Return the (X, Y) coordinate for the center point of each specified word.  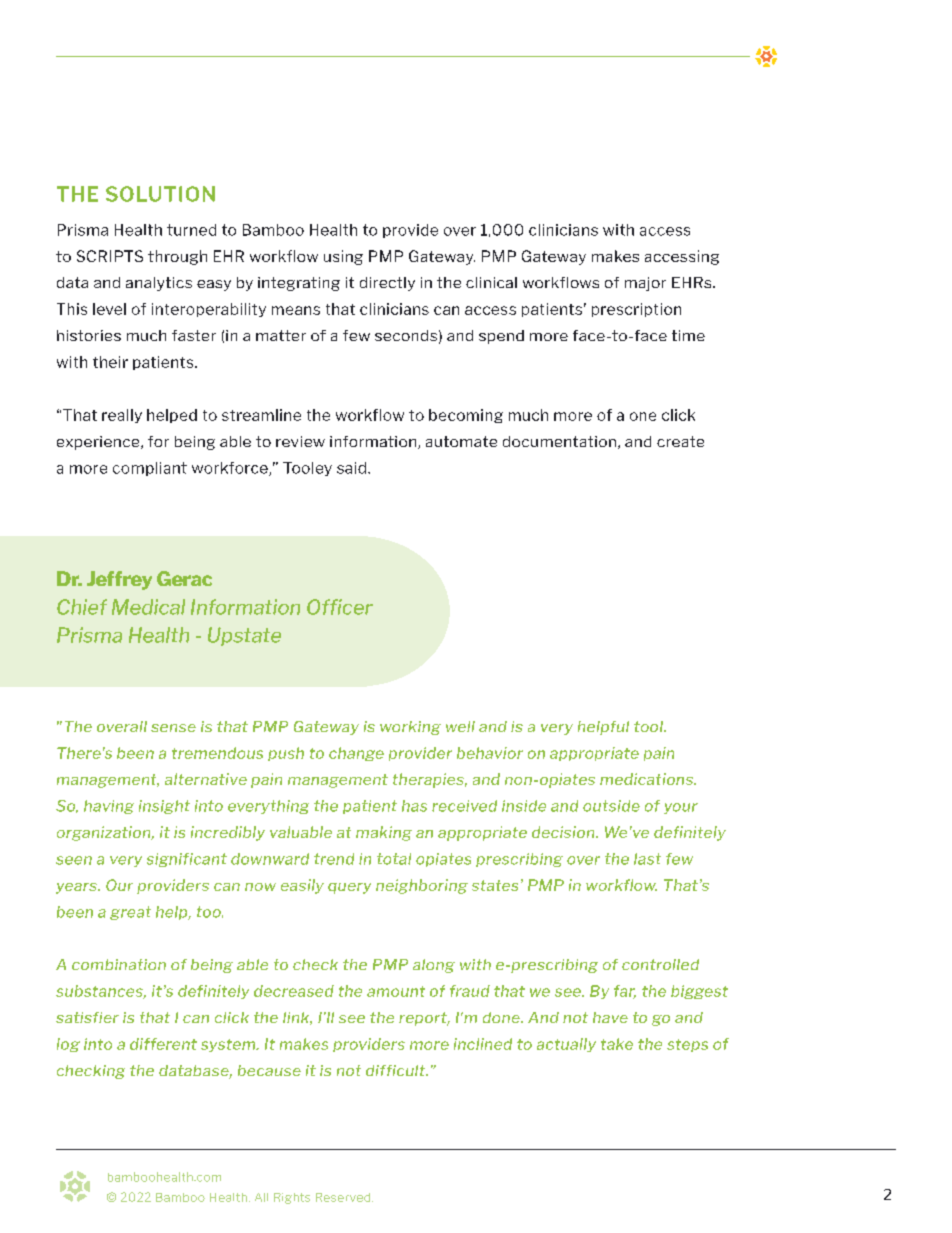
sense (173, 728)
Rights (292, 1198)
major (645, 284)
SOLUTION (160, 194)
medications (647, 779)
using (343, 257)
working (410, 728)
